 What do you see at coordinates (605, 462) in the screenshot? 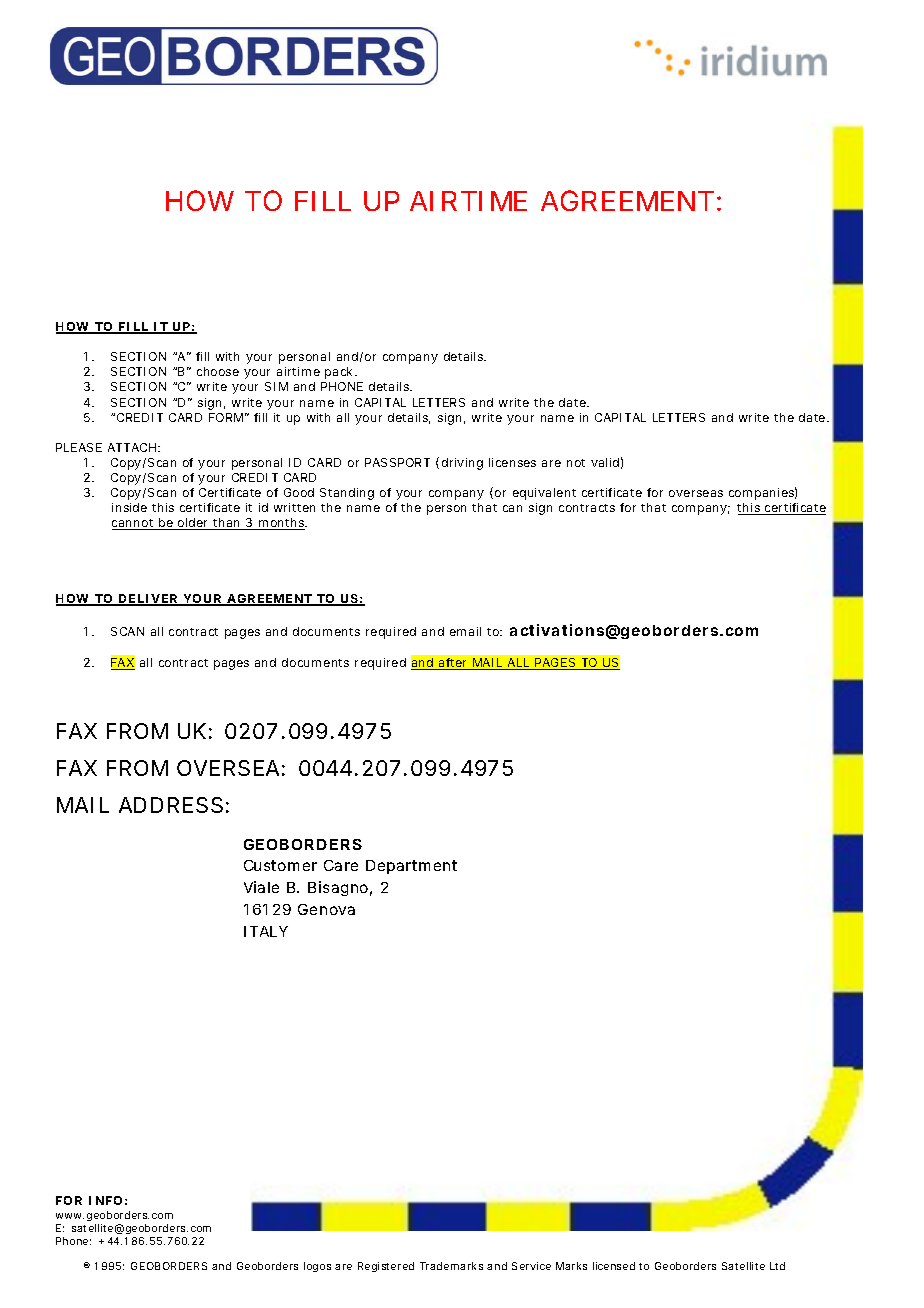
I see `valid` at bounding box center [605, 462].
